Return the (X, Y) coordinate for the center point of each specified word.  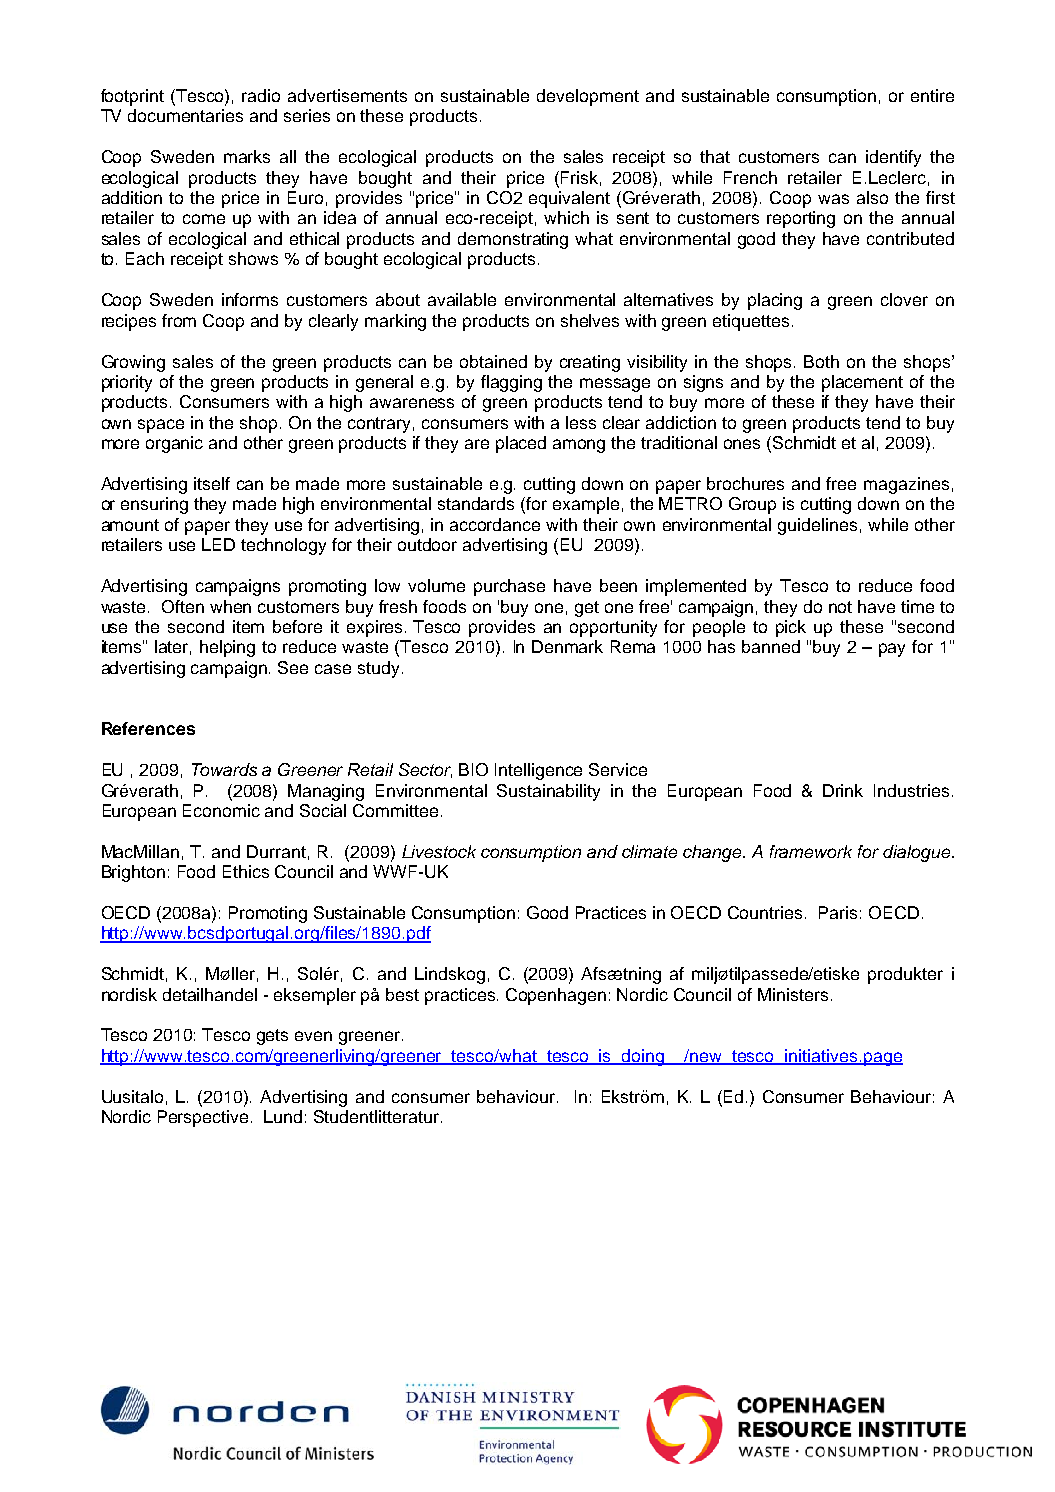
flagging (511, 383)
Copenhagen (556, 996)
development (588, 97)
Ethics (246, 871)
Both (821, 361)
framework (811, 851)
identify (893, 158)
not (840, 607)
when (230, 606)
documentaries (185, 115)
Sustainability (548, 792)
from (179, 320)
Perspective (203, 1118)
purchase (509, 587)
